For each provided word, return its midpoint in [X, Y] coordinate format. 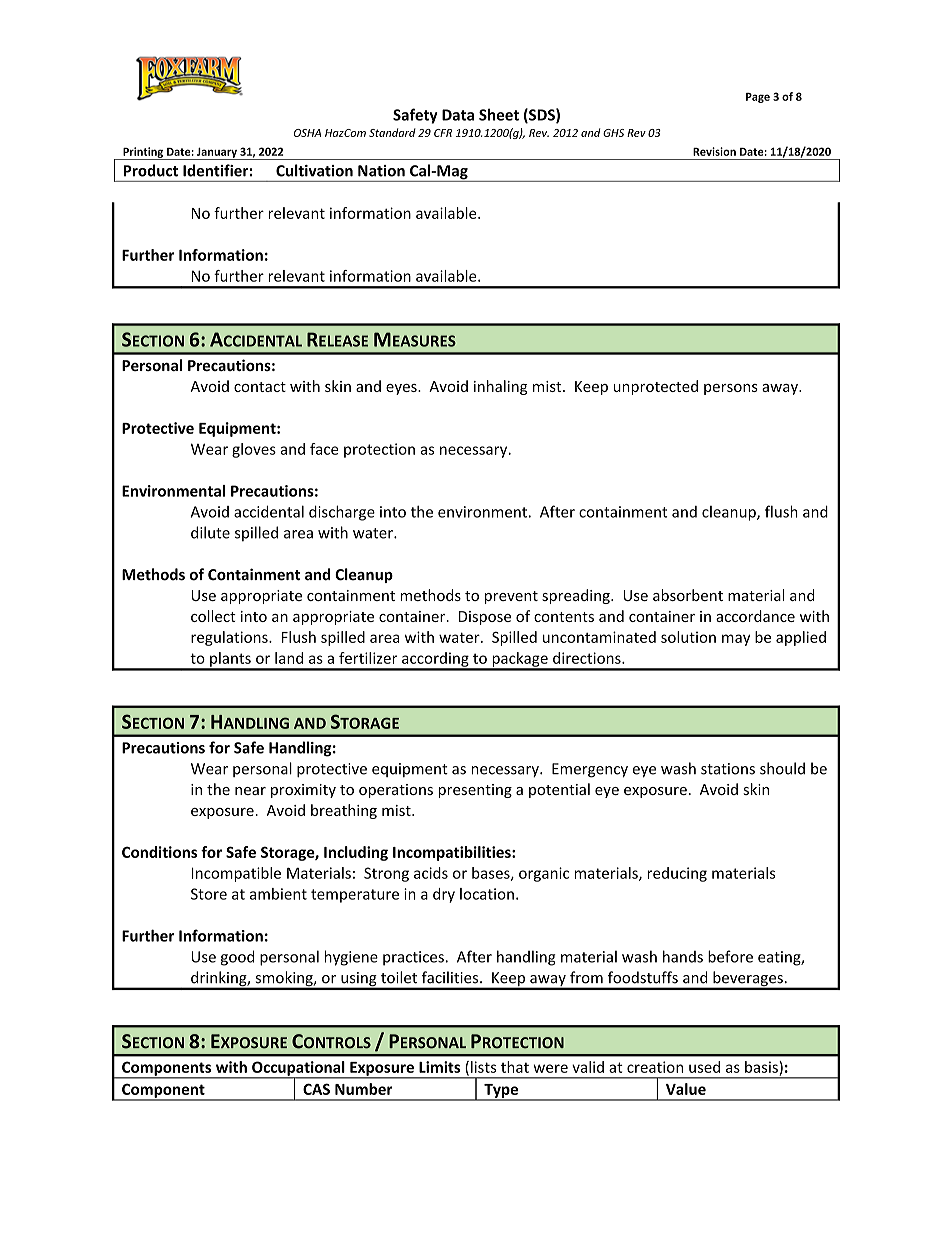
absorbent [688, 595]
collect [213, 616]
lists [483, 1067]
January [217, 154]
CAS [316, 1089]
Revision [714, 151]
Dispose [485, 618]
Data [458, 115]
